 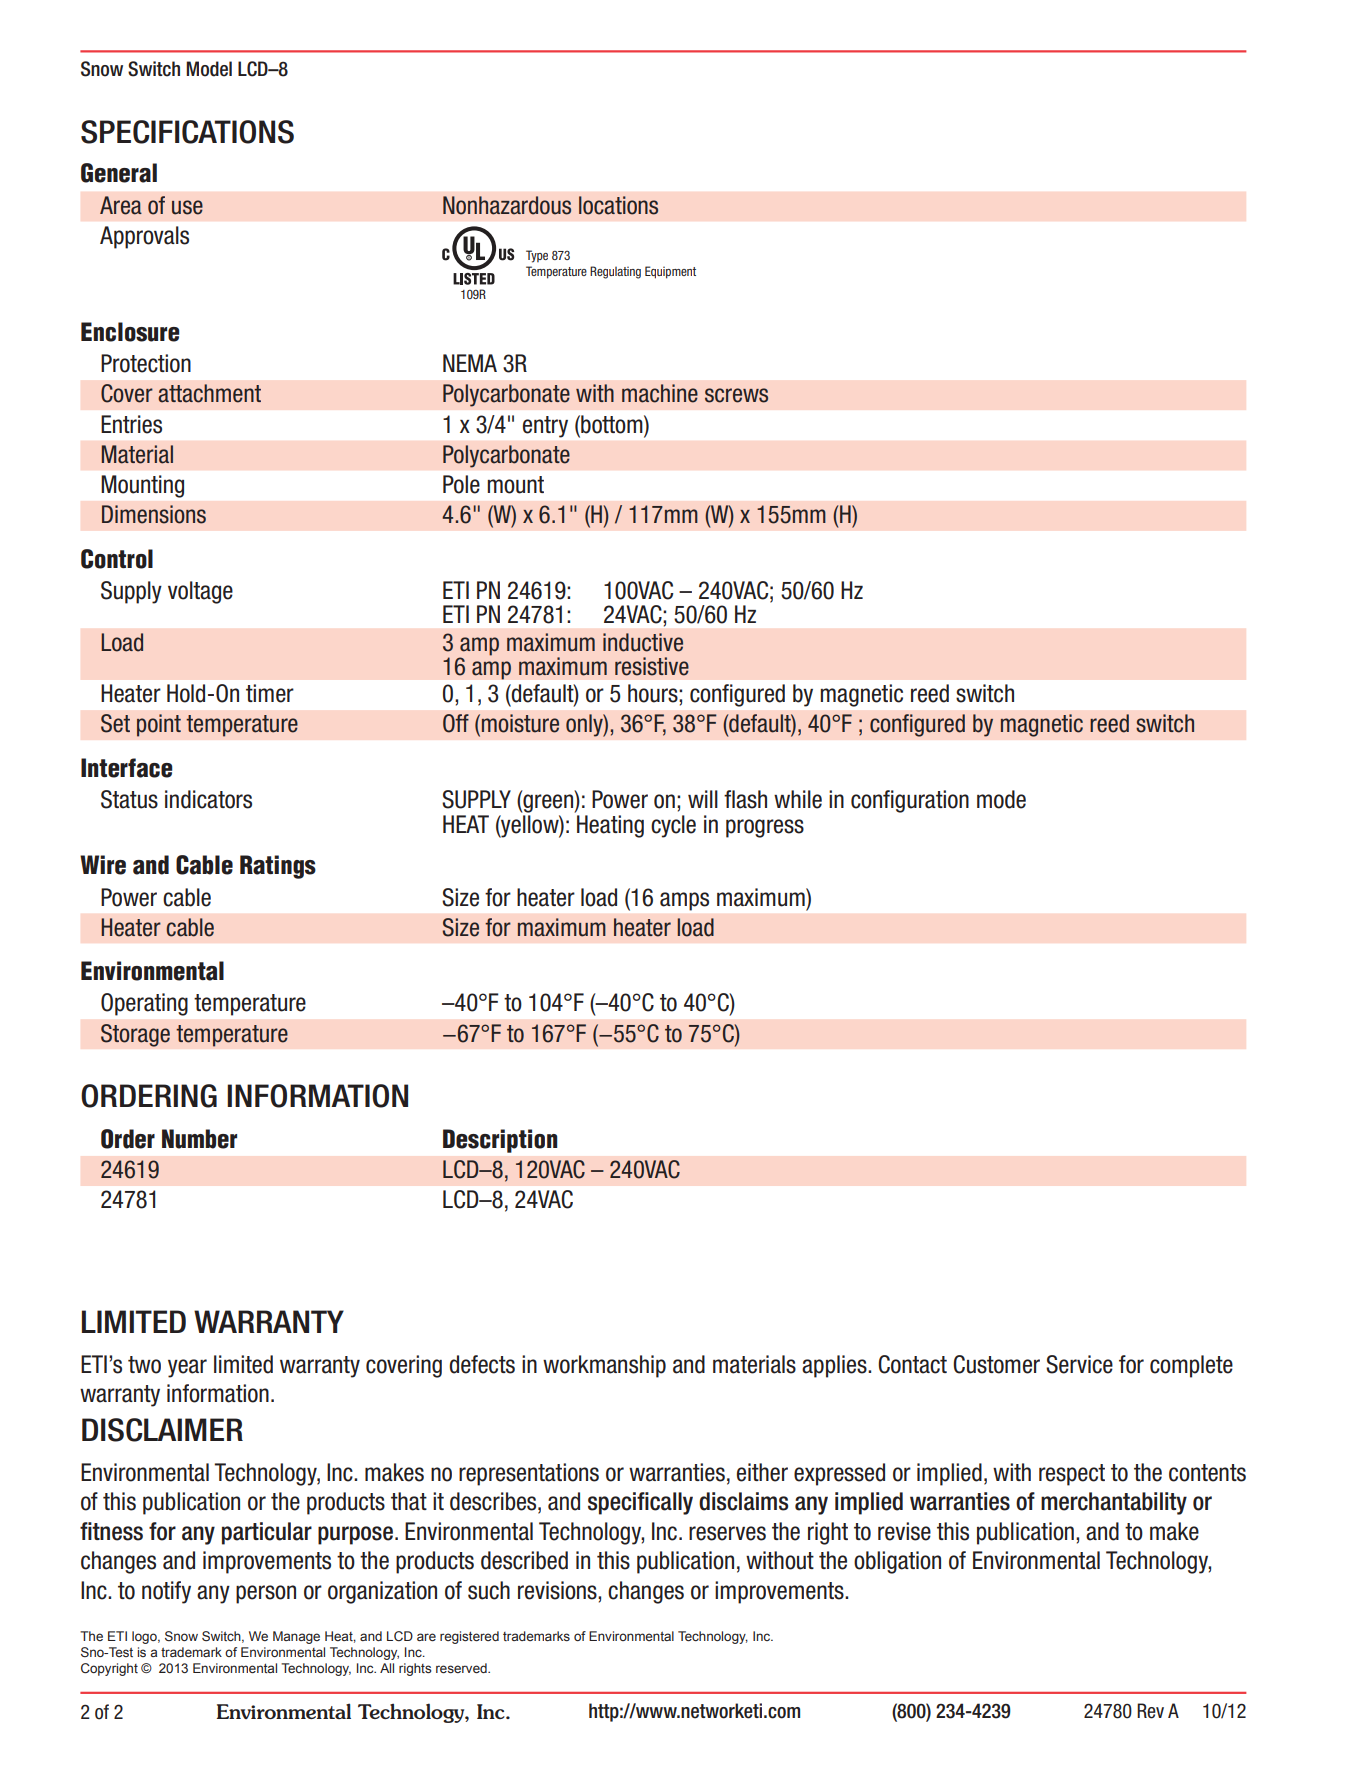 What do you see at coordinates (187, 207) in the document?
I see `use` at bounding box center [187, 207].
